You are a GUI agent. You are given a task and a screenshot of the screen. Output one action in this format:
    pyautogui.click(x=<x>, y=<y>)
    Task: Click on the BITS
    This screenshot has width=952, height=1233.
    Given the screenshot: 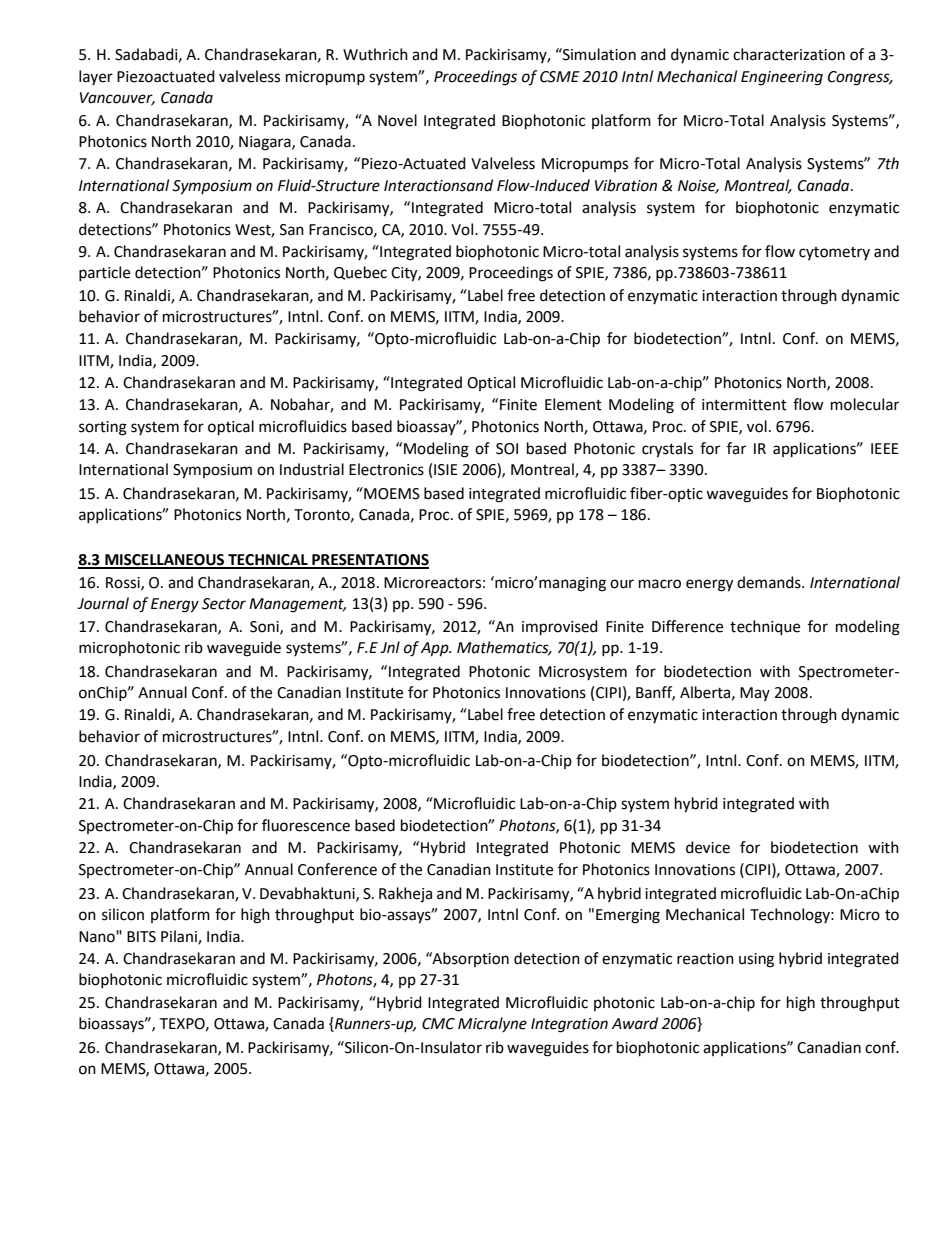 What is the action you would take?
    pyautogui.click(x=141, y=937)
